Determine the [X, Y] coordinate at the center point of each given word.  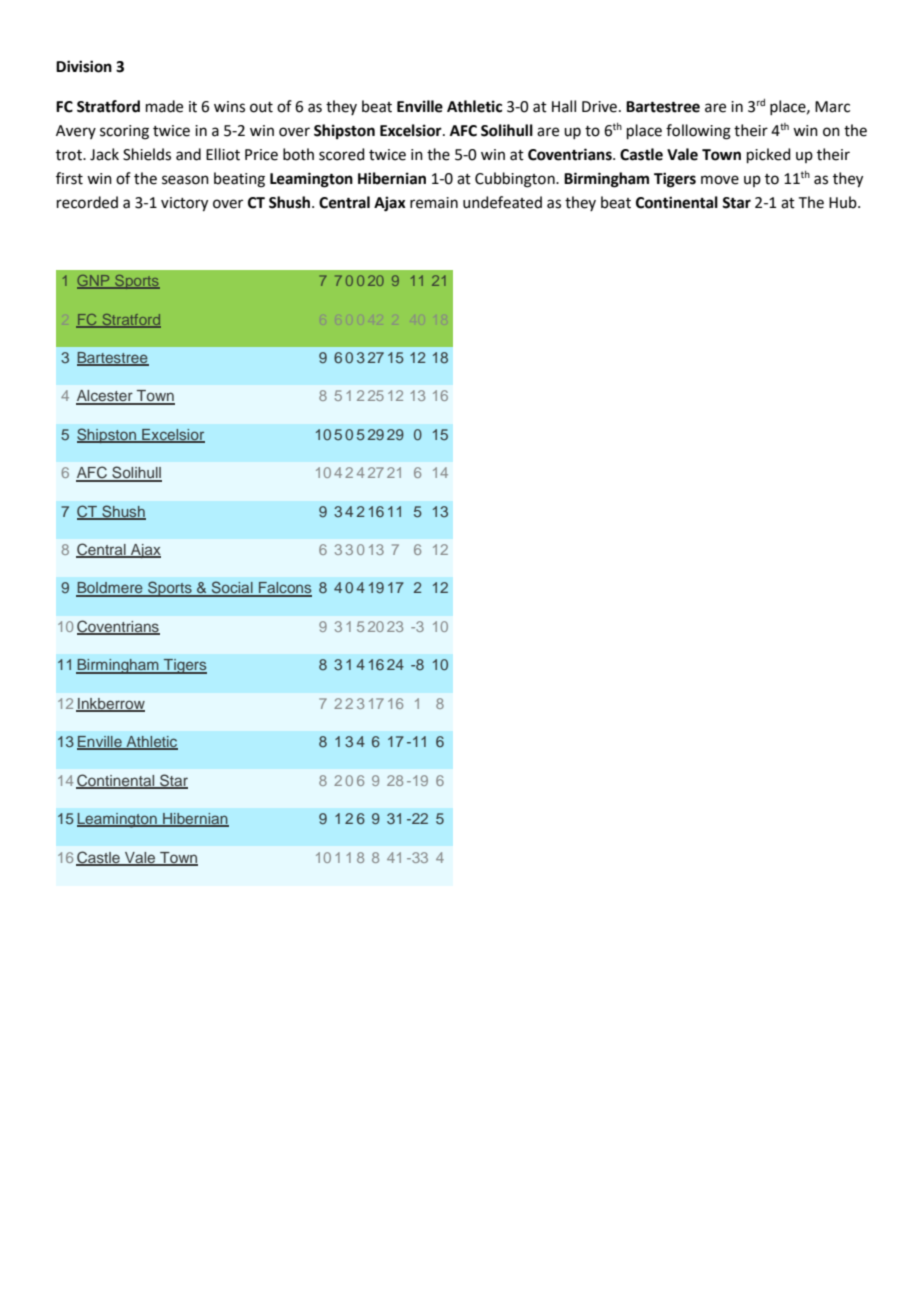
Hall [564, 106]
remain [434, 203]
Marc [832, 107]
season [185, 180]
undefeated [502, 202]
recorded [87, 202]
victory [184, 204]
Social [232, 588]
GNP [94, 282]
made [164, 106]
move [720, 180]
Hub [844, 202]
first [69, 178]
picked [769, 155]
